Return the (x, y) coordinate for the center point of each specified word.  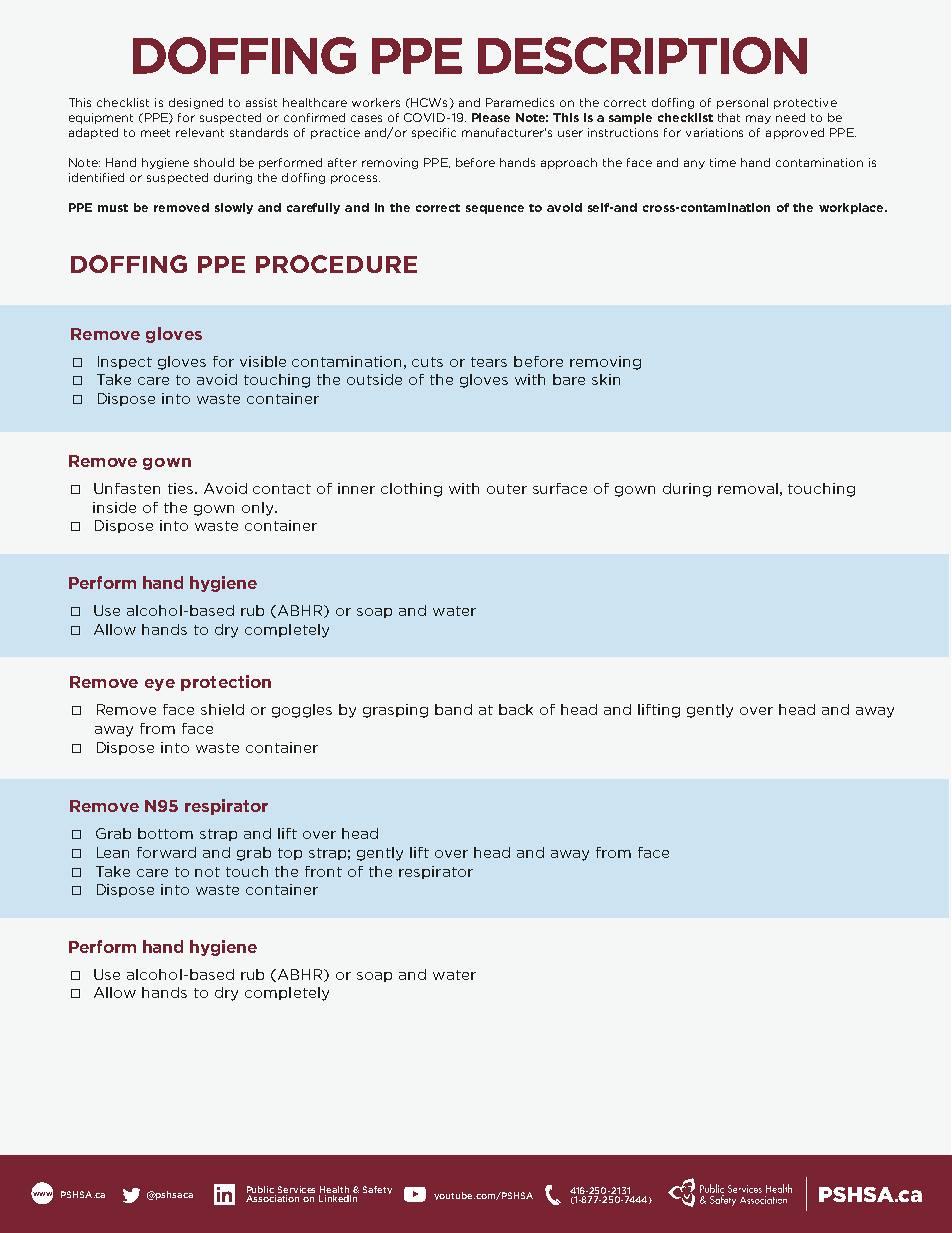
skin (606, 379)
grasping (395, 711)
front (323, 871)
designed (196, 103)
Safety (377, 1190)
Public (260, 1189)
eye (160, 685)
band (453, 709)
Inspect (125, 362)
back (516, 709)
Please (491, 117)
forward (166, 852)
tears (489, 362)
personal (742, 103)
